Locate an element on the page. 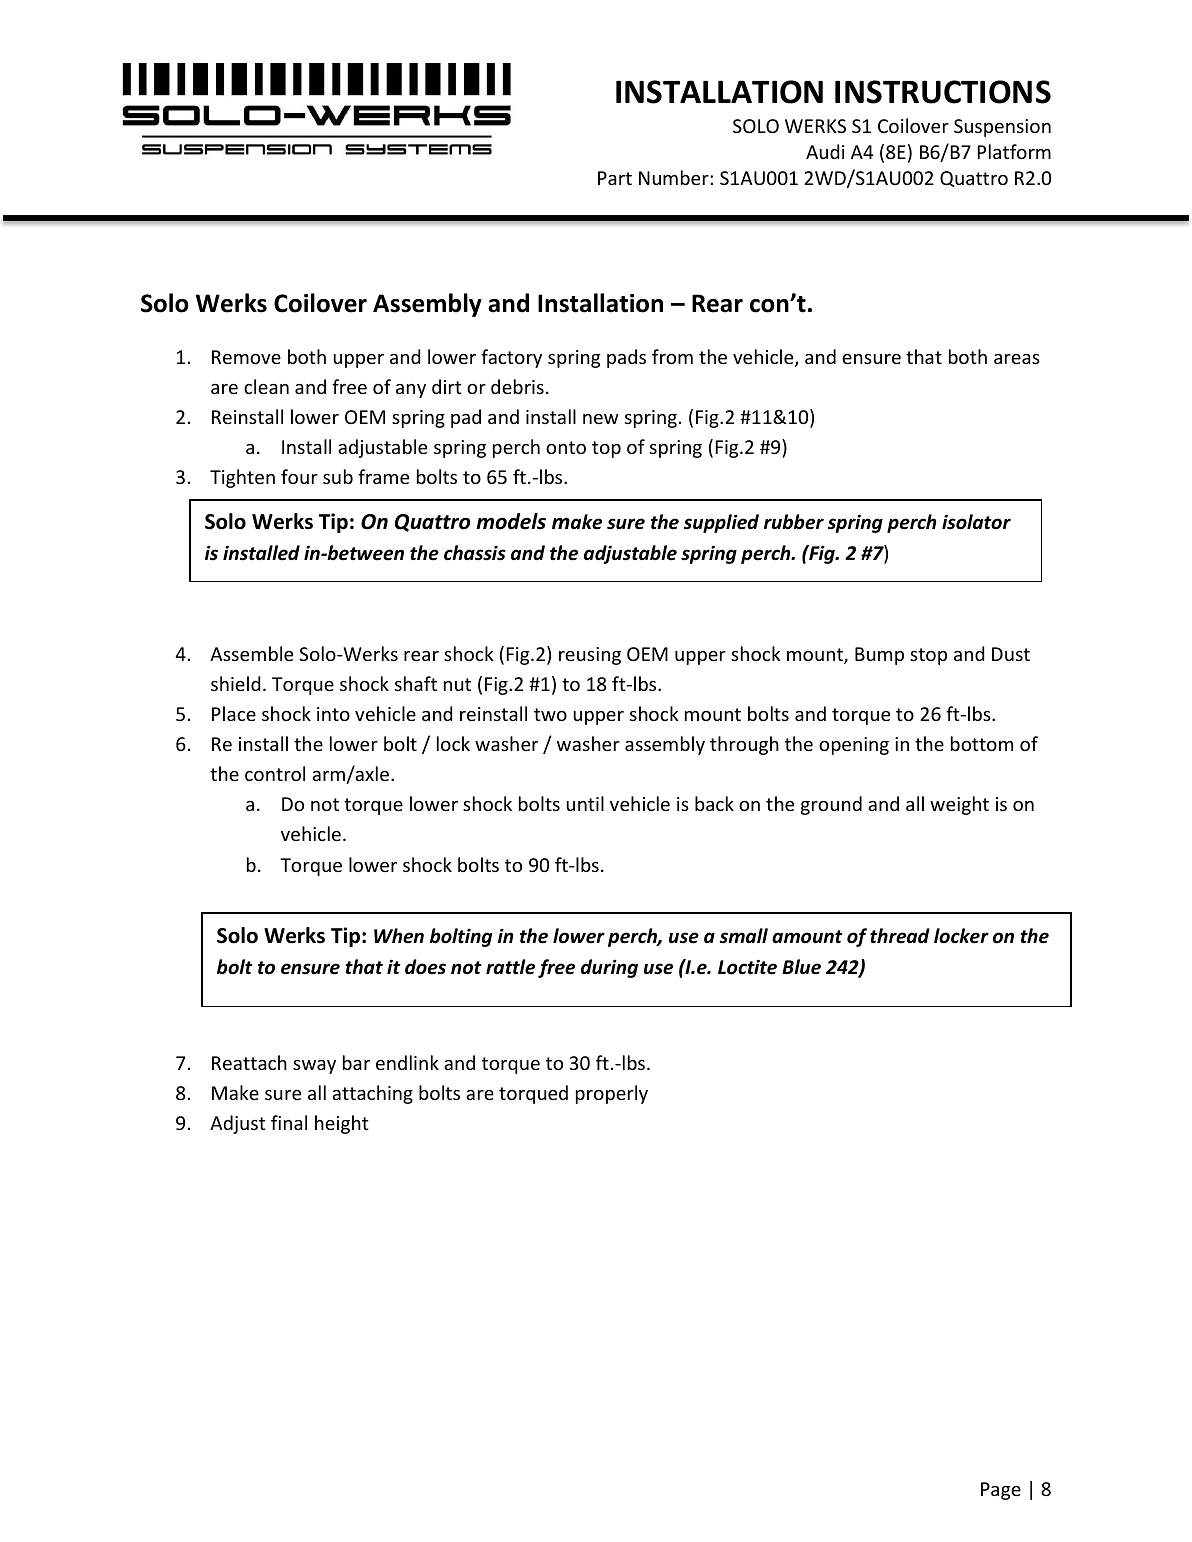 This document has height=1542, width=1192. When is located at coordinates (399, 936).
